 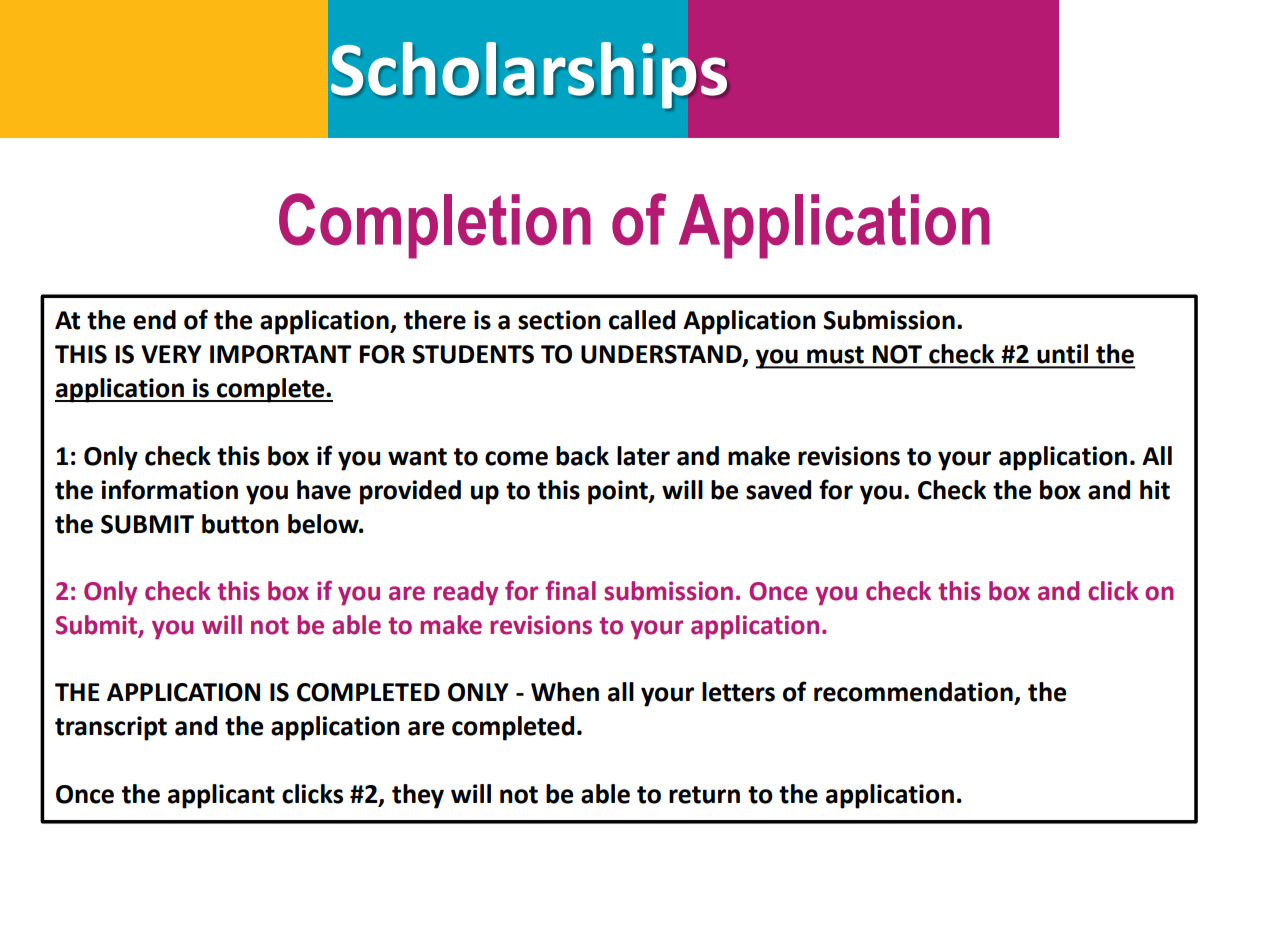 I want to click on hit, so click(x=1155, y=490).
